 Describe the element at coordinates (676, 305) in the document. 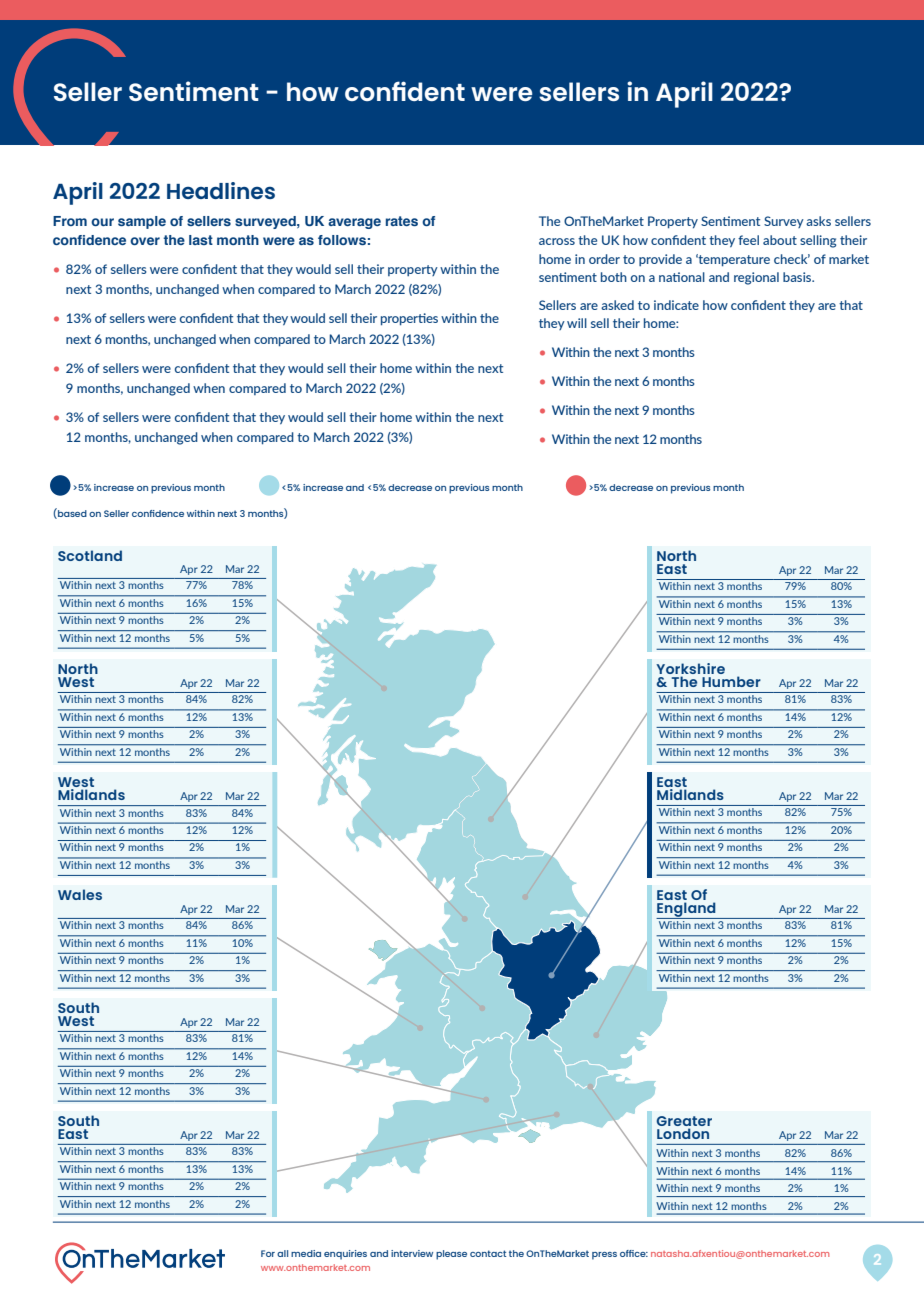

I see `indicate` at that location.
